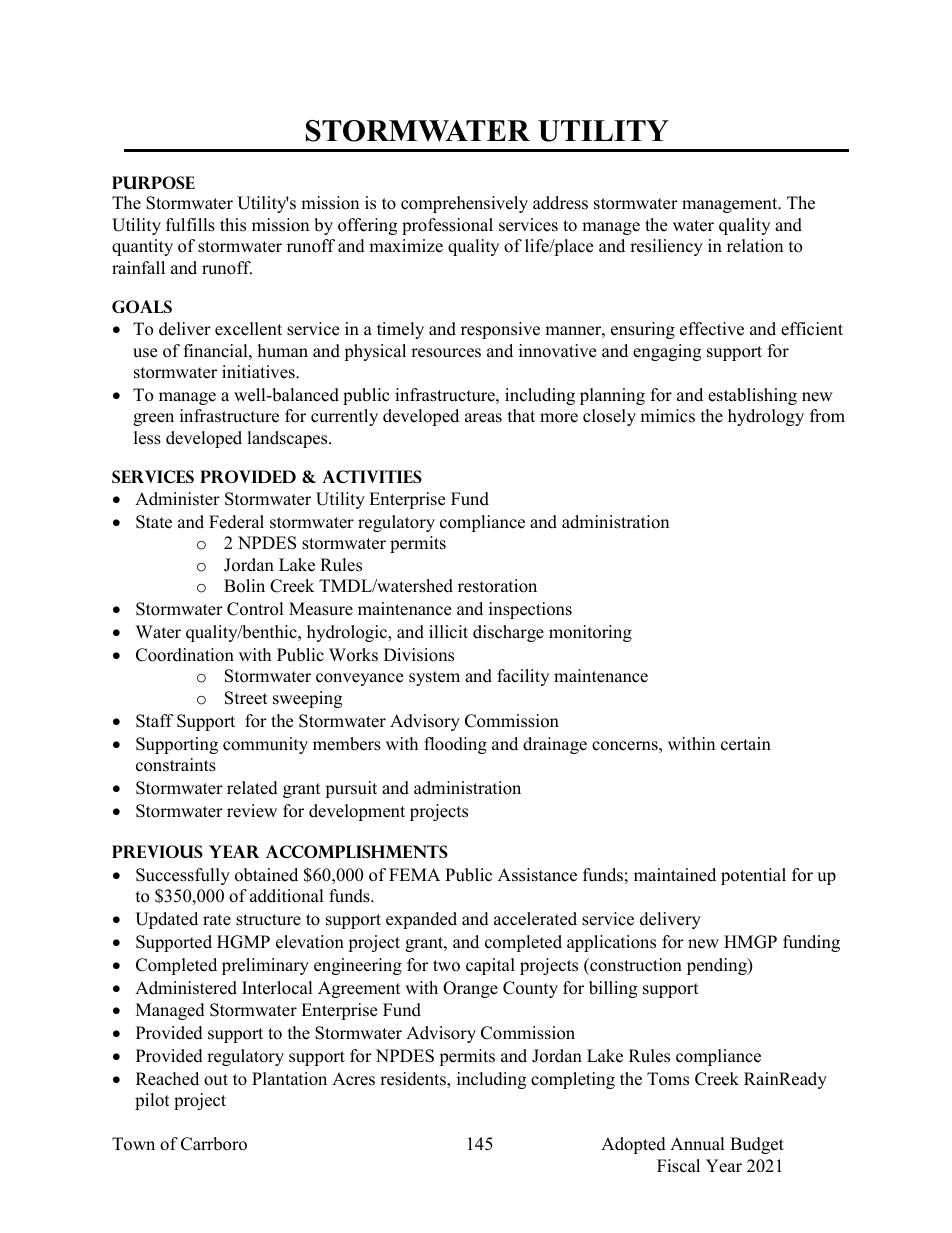 The image size is (952, 1233). What do you see at coordinates (523, 677) in the screenshot?
I see `facility` at bounding box center [523, 677].
